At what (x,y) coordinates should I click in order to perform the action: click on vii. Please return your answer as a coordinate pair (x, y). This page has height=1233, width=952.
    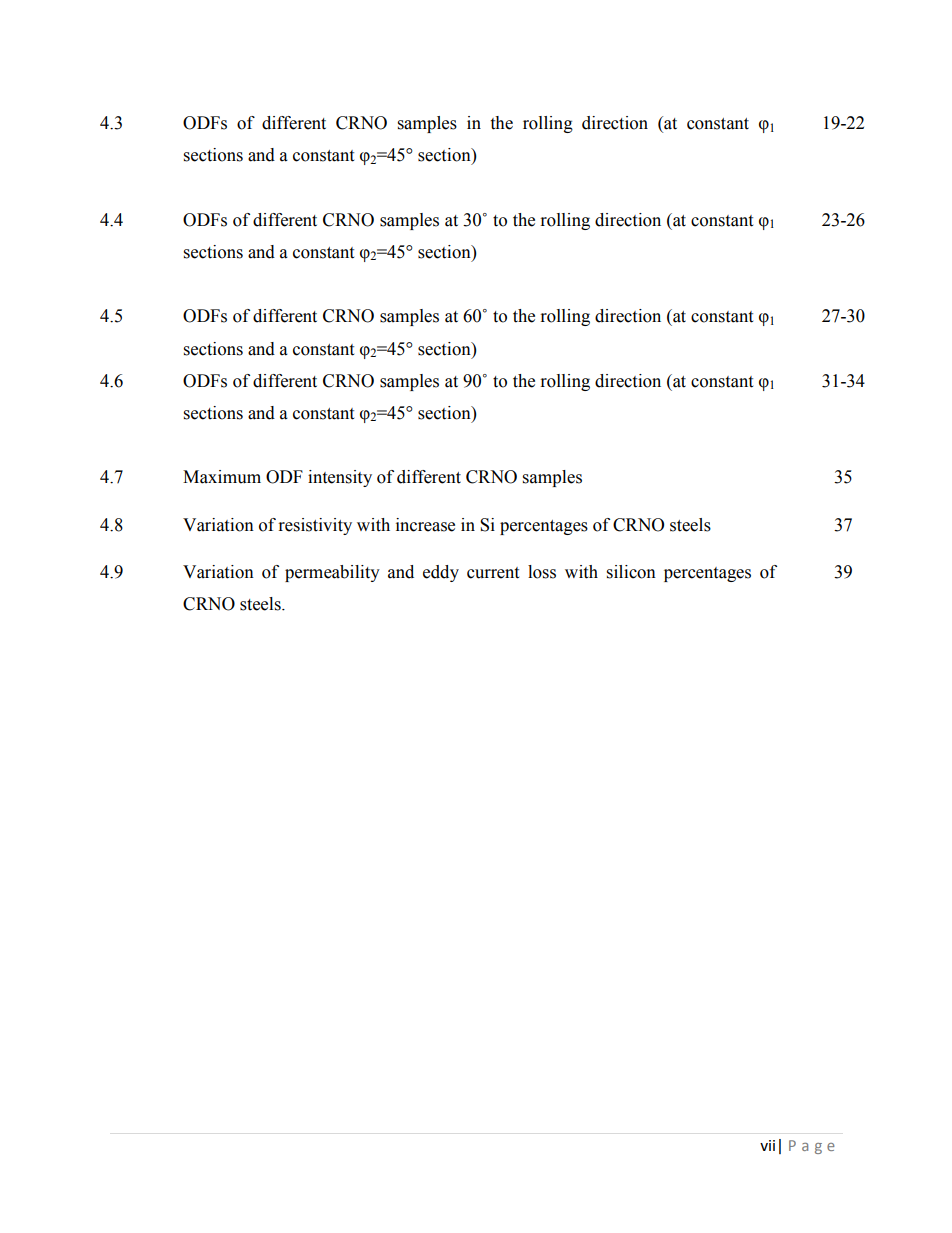
    Looking at the image, I should click on (767, 1145).
